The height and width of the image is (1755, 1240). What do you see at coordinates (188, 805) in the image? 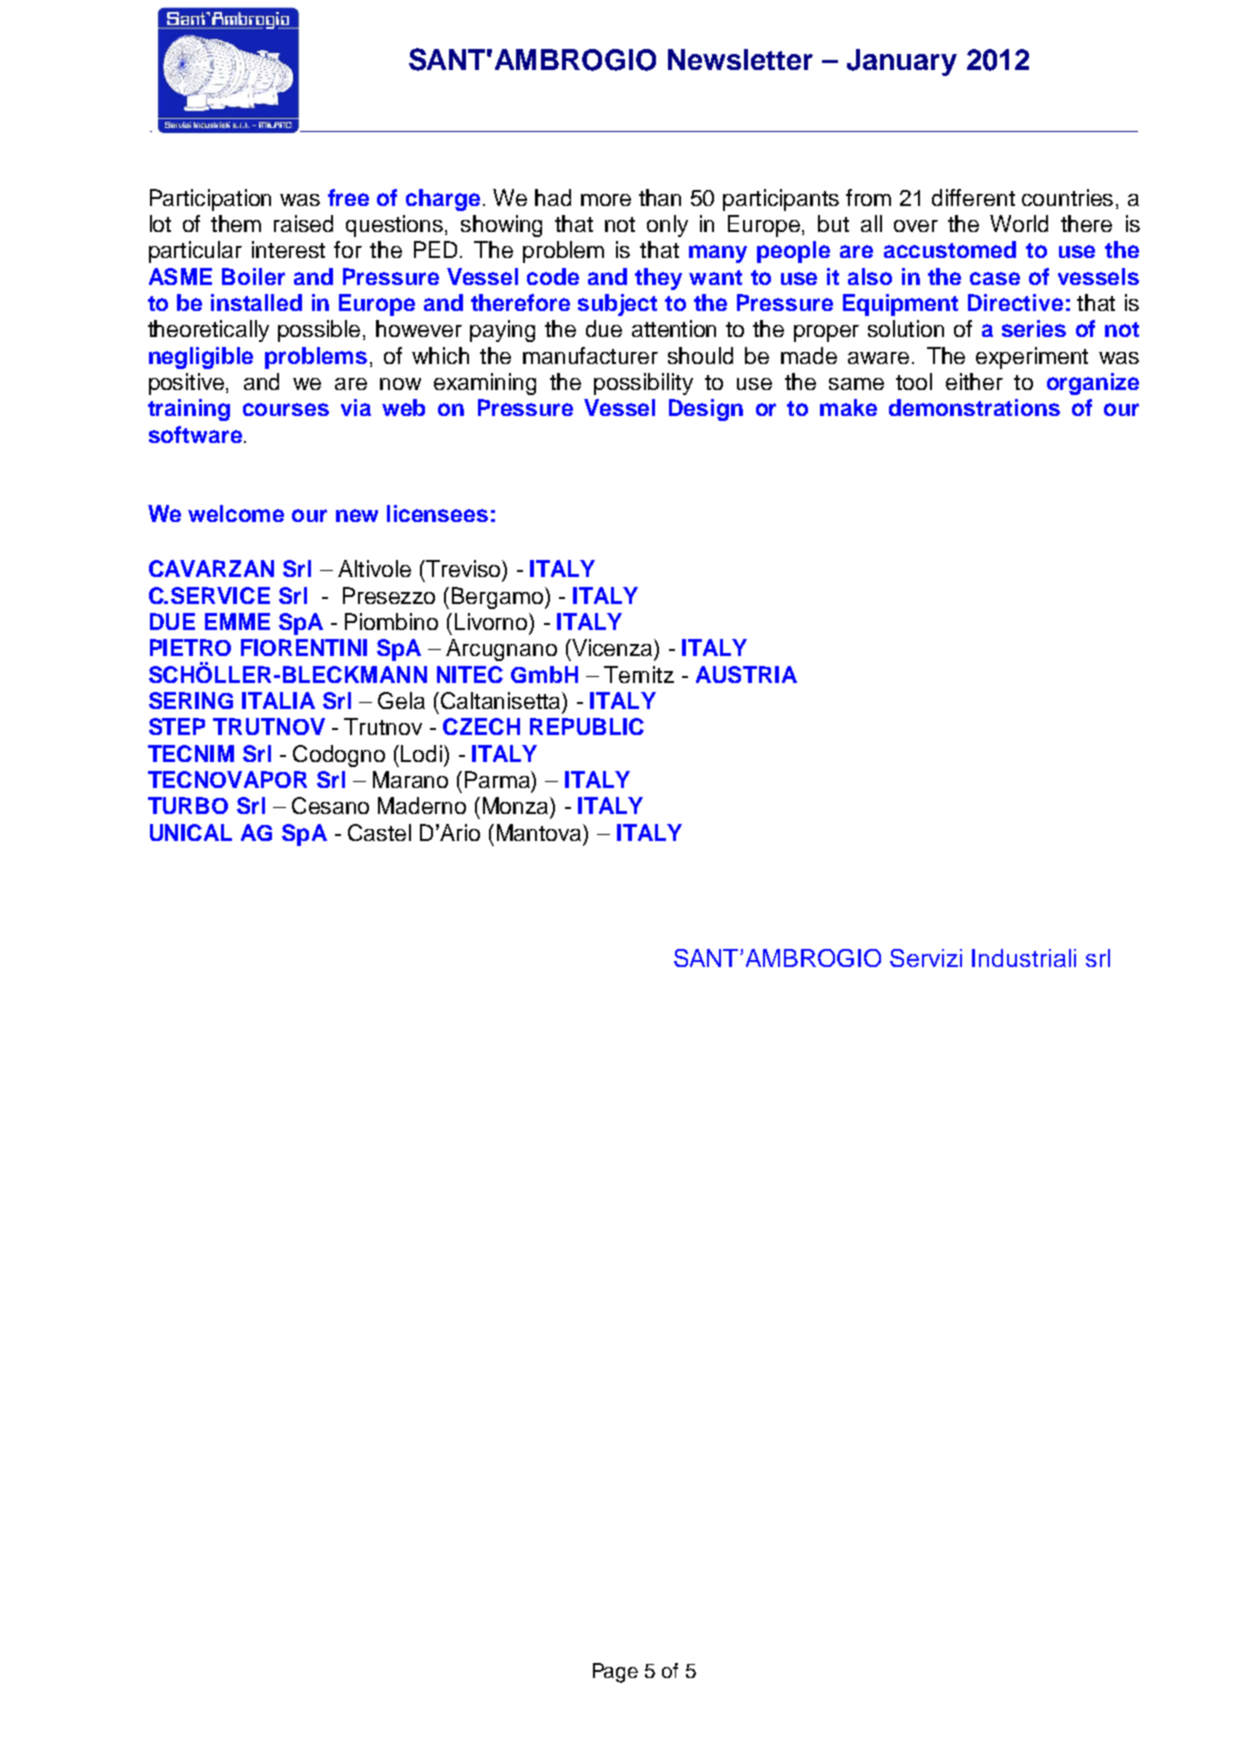
I see `TURBO` at bounding box center [188, 805].
